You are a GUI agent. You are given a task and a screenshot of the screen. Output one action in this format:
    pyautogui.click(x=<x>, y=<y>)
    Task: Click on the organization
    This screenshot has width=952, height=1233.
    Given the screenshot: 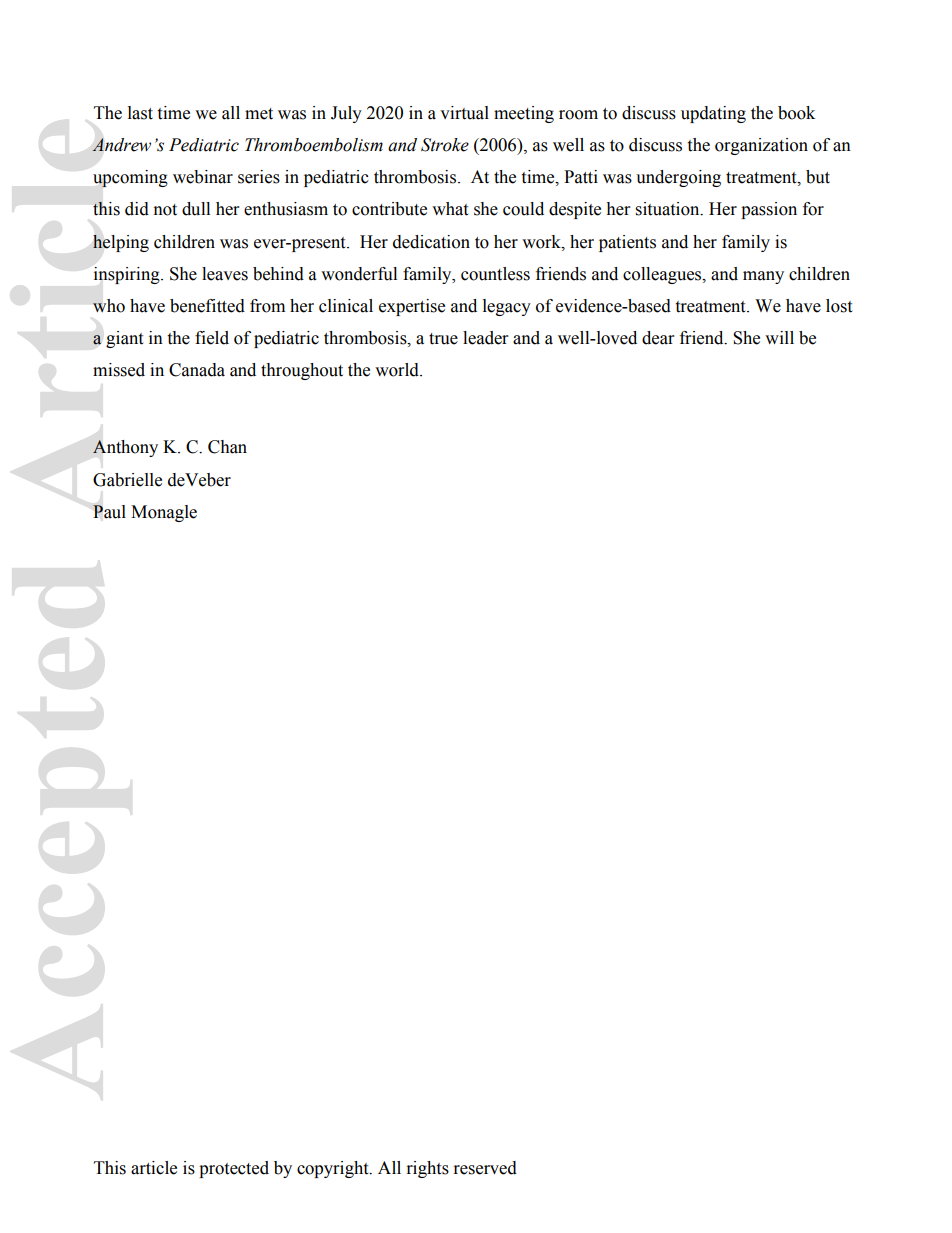 What is the action you would take?
    pyautogui.click(x=761, y=146)
